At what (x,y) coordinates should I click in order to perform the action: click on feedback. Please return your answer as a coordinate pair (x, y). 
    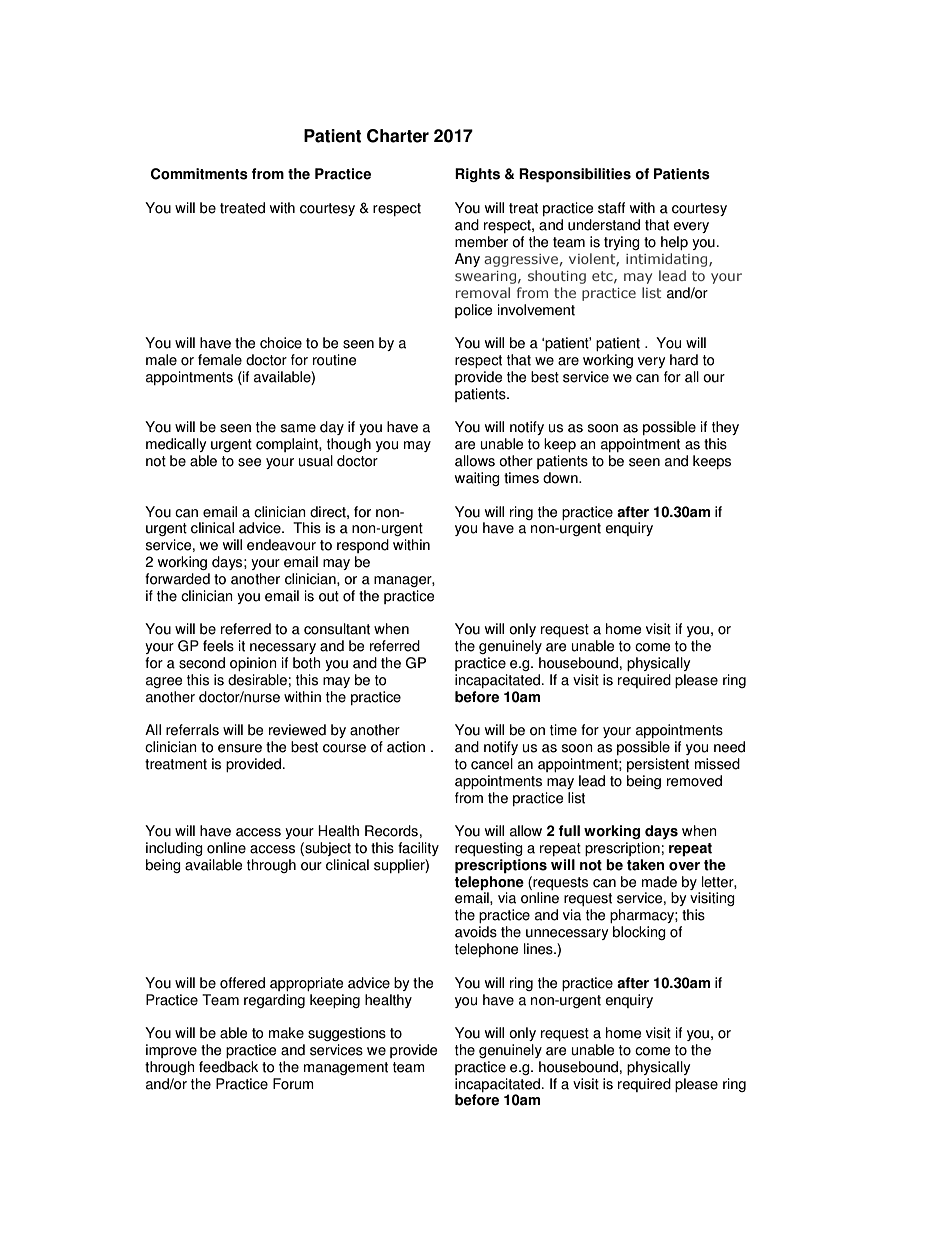
    Looking at the image, I should click on (228, 1067).
